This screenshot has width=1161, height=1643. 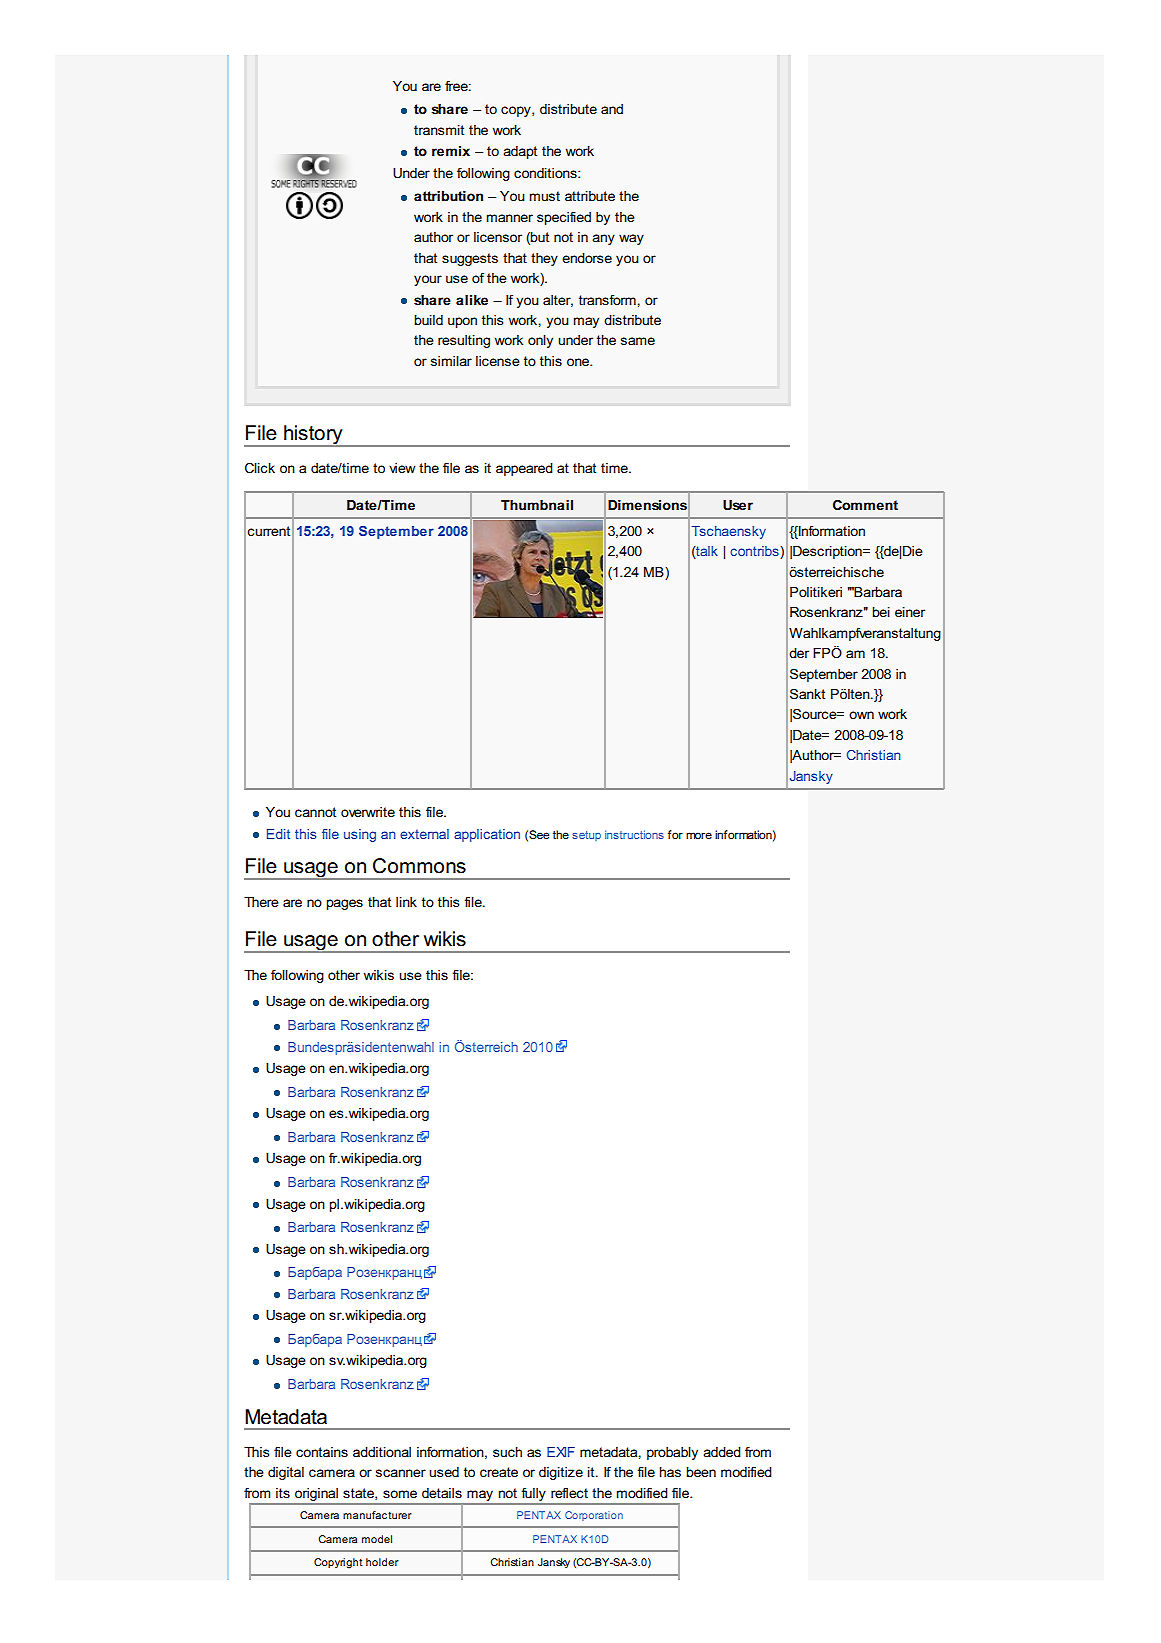 I want to click on Corporation, so click(x=594, y=1516).
